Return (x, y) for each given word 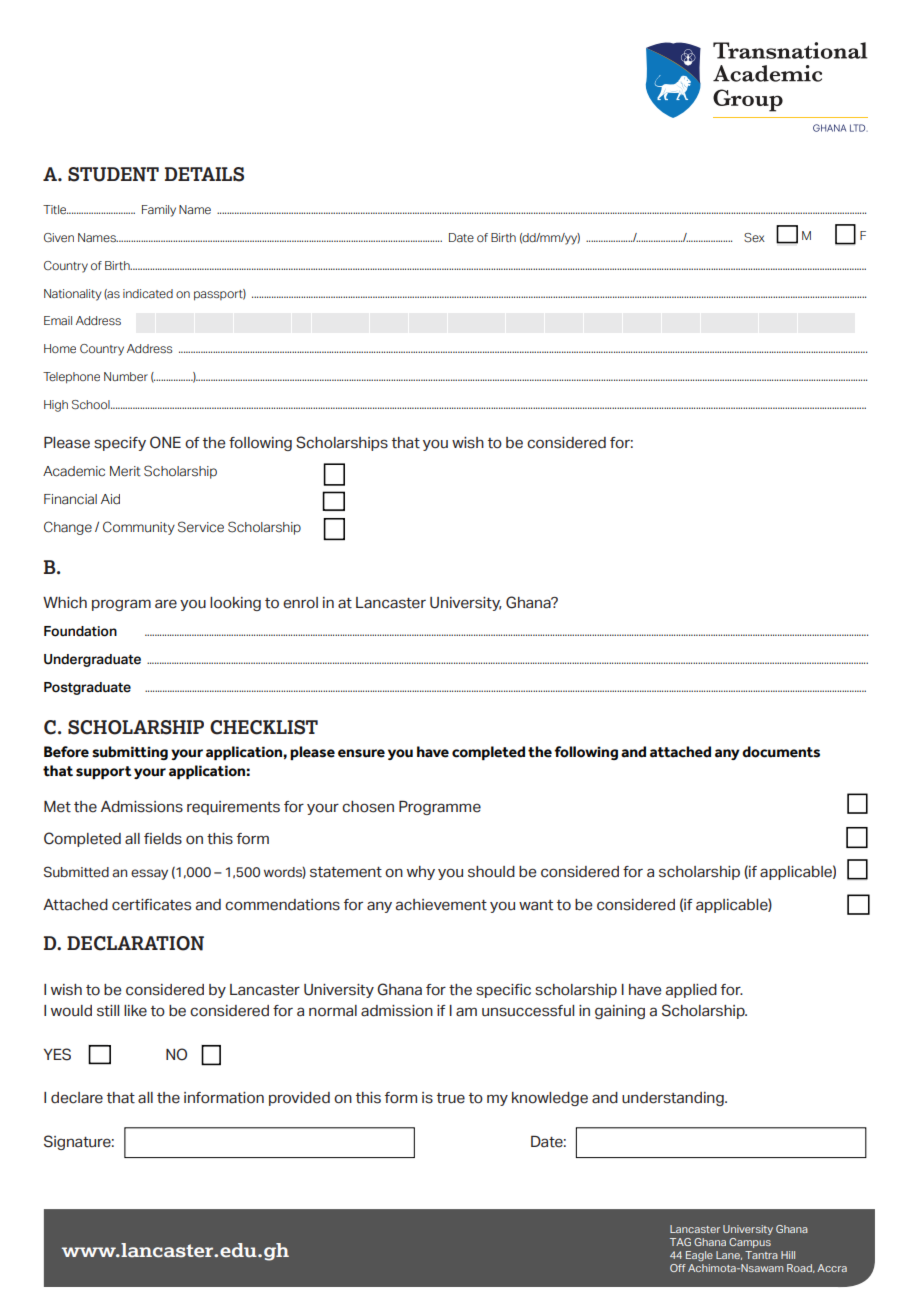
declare (77, 1098)
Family (159, 211)
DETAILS (204, 174)
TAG (680, 1242)
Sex (754, 237)
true (451, 1098)
